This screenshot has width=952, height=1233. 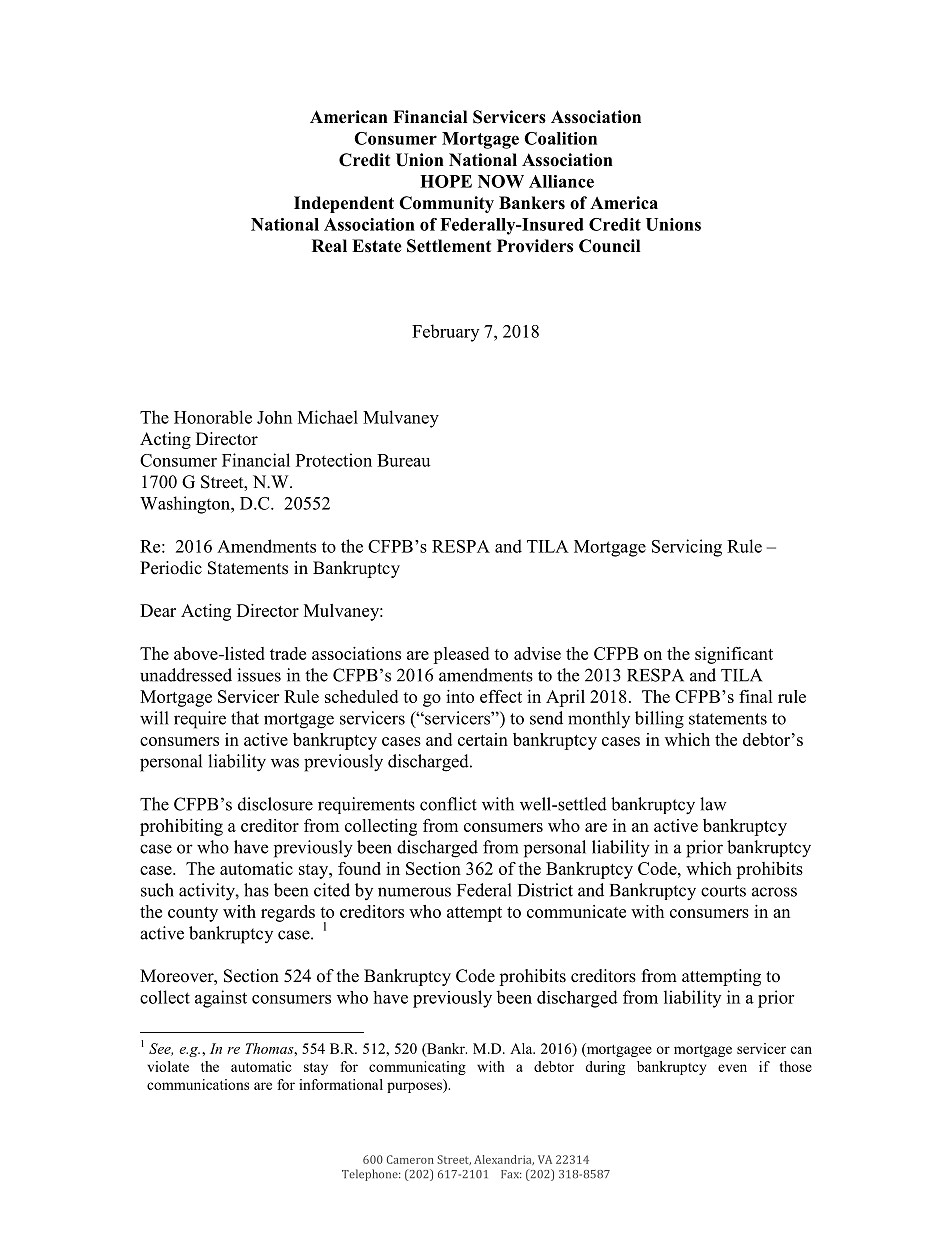 I want to click on Independent, so click(x=344, y=204).
